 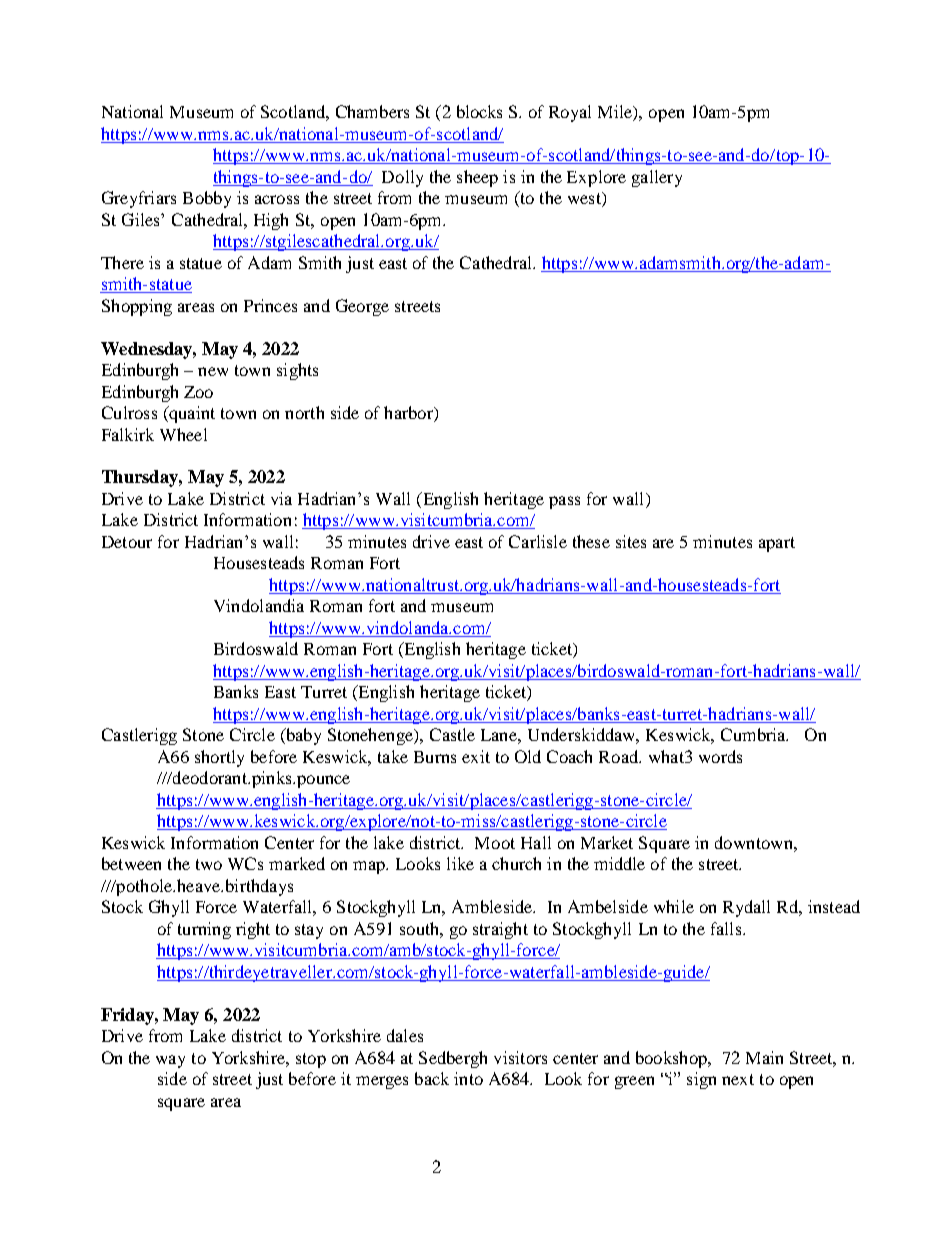 I want to click on blocks, so click(x=479, y=111).
